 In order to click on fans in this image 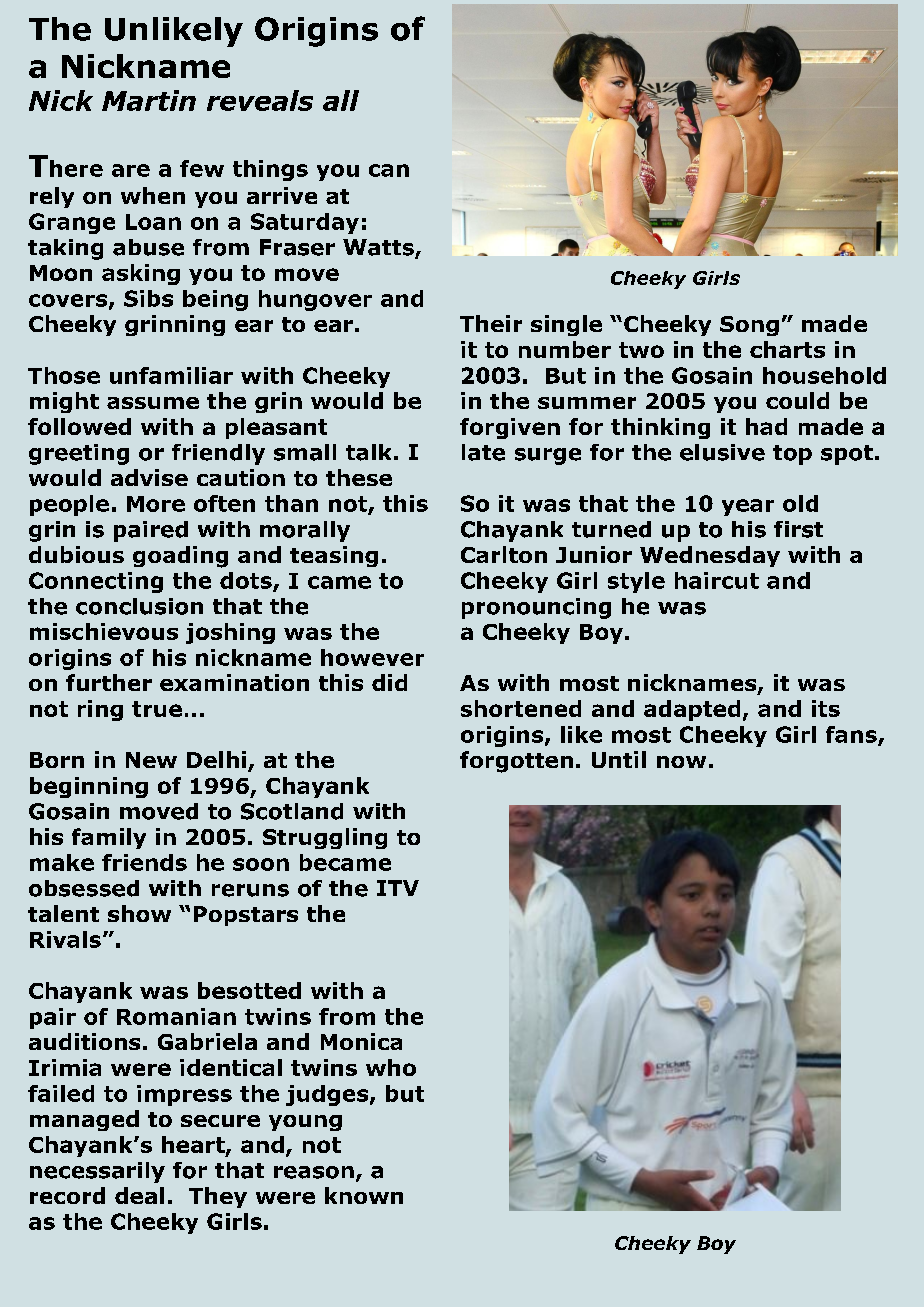, I will do `click(852, 735)`.
